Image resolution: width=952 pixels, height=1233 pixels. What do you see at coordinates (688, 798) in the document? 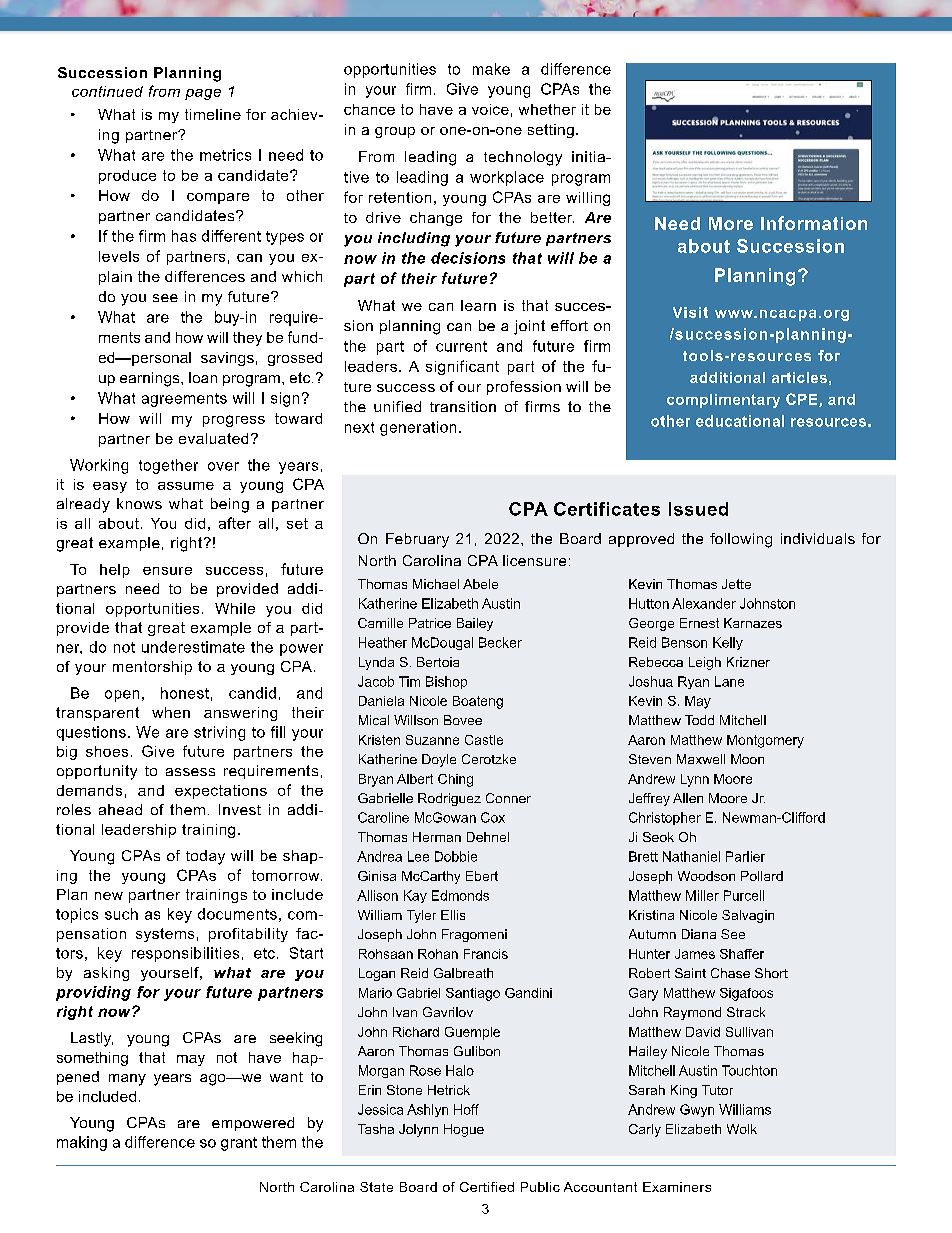
I see `Allen` at bounding box center [688, 798].
